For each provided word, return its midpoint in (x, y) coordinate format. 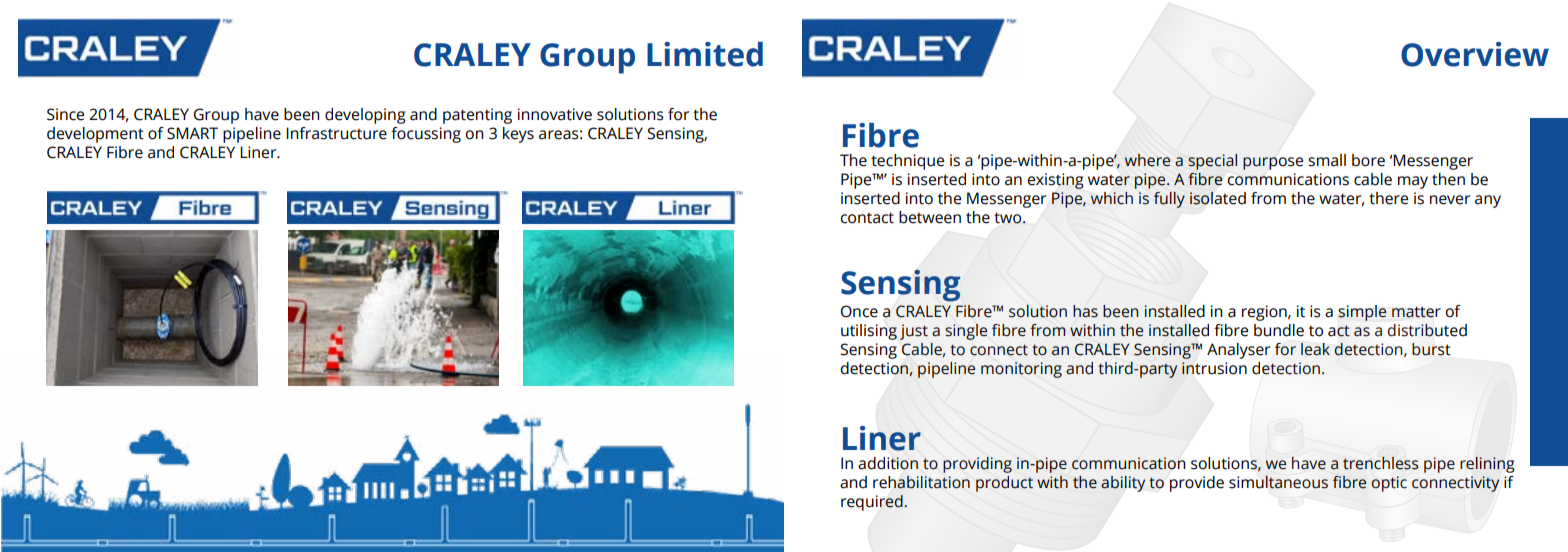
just (914, 332)
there (1388, 198)
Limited (705, 54)
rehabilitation (921, 482)
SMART (192, 133)
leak (1315, 349)
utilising (869, 332)
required (873, 503)
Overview (1475, 54)
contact (867, 218)
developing (365, 116)
